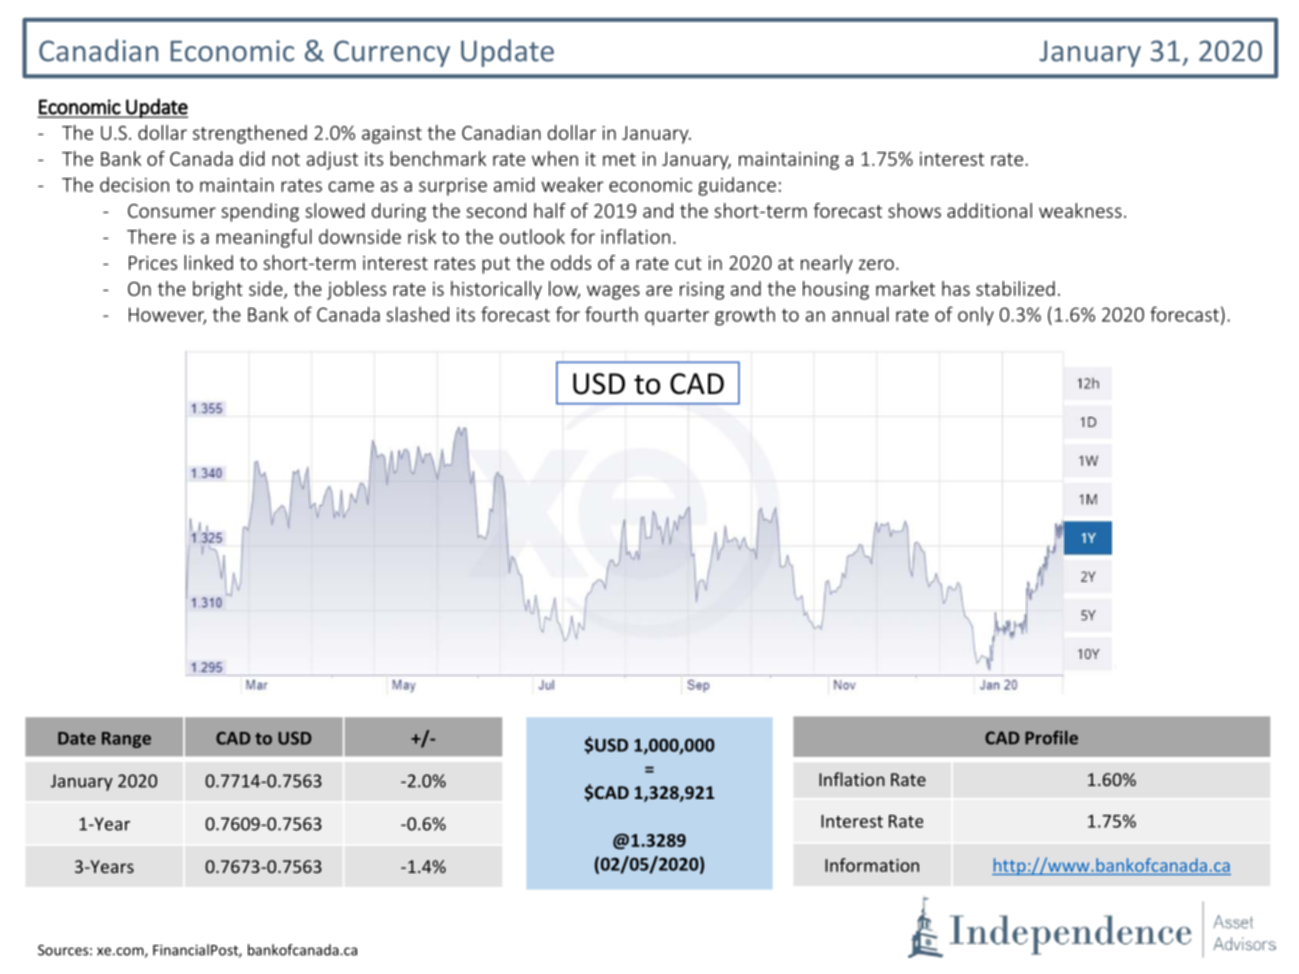 Image resolution: width=1299 pixels, height=974 pixels. What do you see at coordinates (167, 315) in the page?
I see `However` at bounding box center [167, 315].
